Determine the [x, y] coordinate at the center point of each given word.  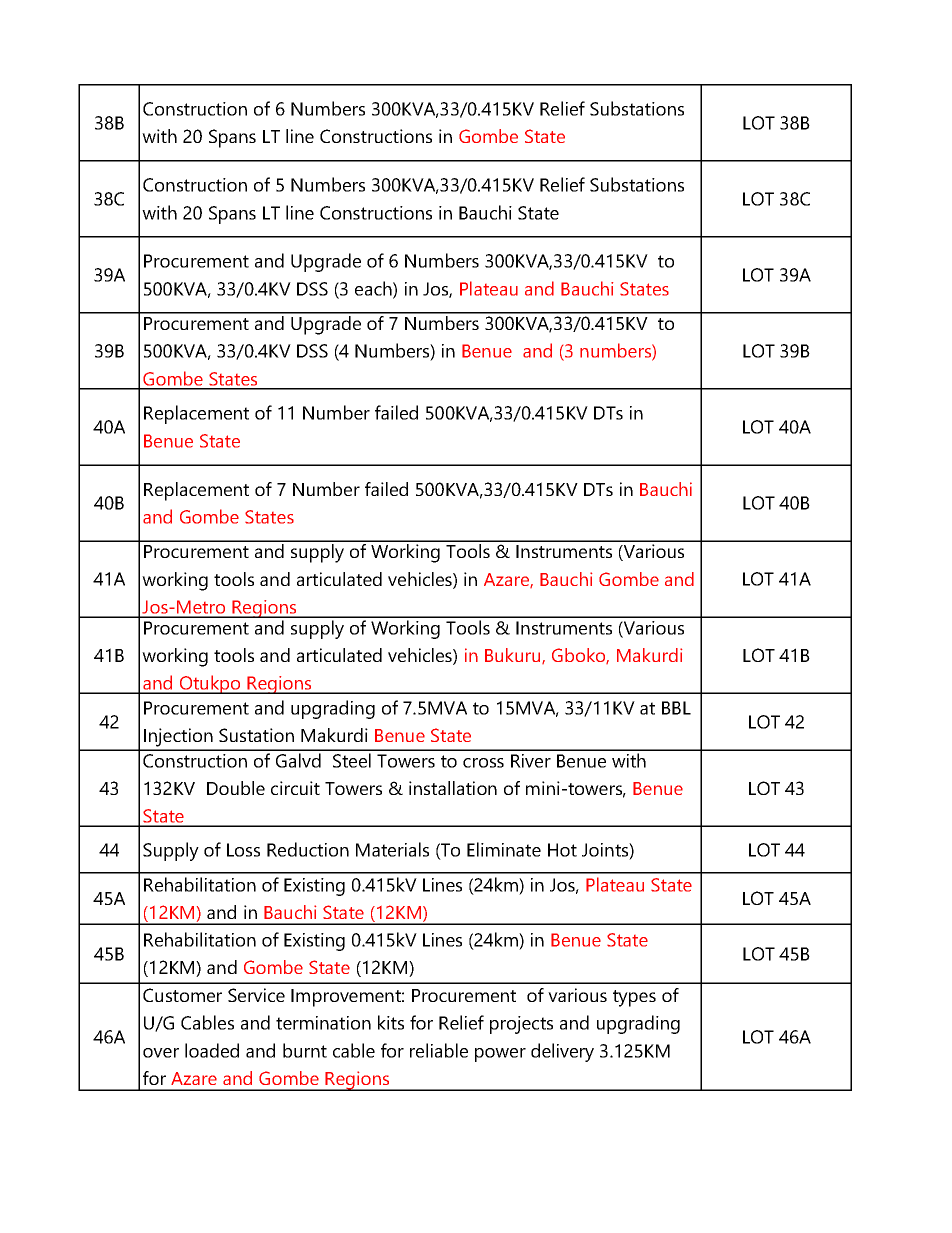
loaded [212, 1050]
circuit [295, 788]
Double [236, 788]
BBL [676, 708]
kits [391, 1022]
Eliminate [504, 849]
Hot [562, 850]
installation [453, 788]
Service [256, 995]
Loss [243, 850]
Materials [392, 849]
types [634, 998]
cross [483, 763]
